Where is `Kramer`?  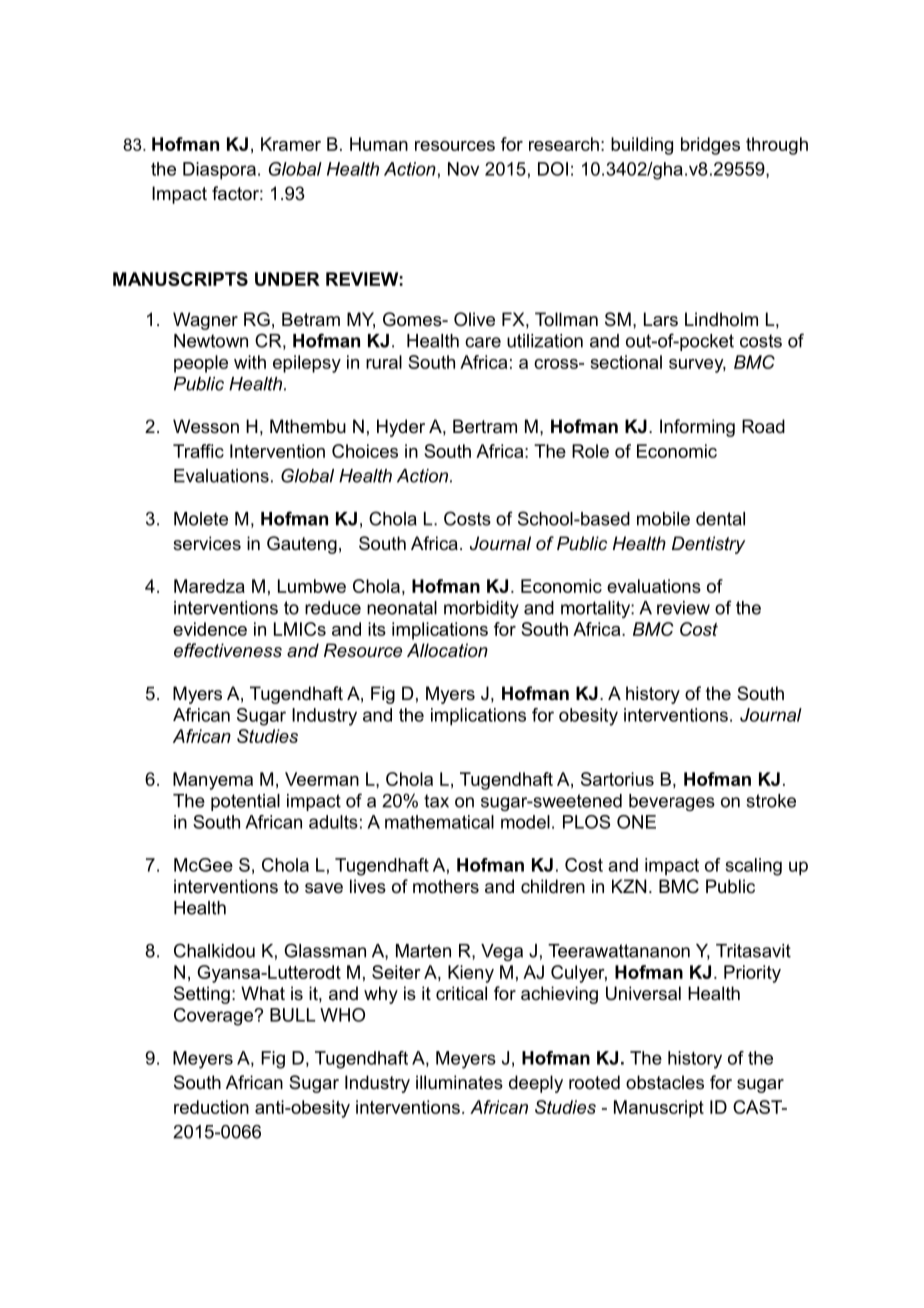
Kramer is located at coordinates (291, 144).
